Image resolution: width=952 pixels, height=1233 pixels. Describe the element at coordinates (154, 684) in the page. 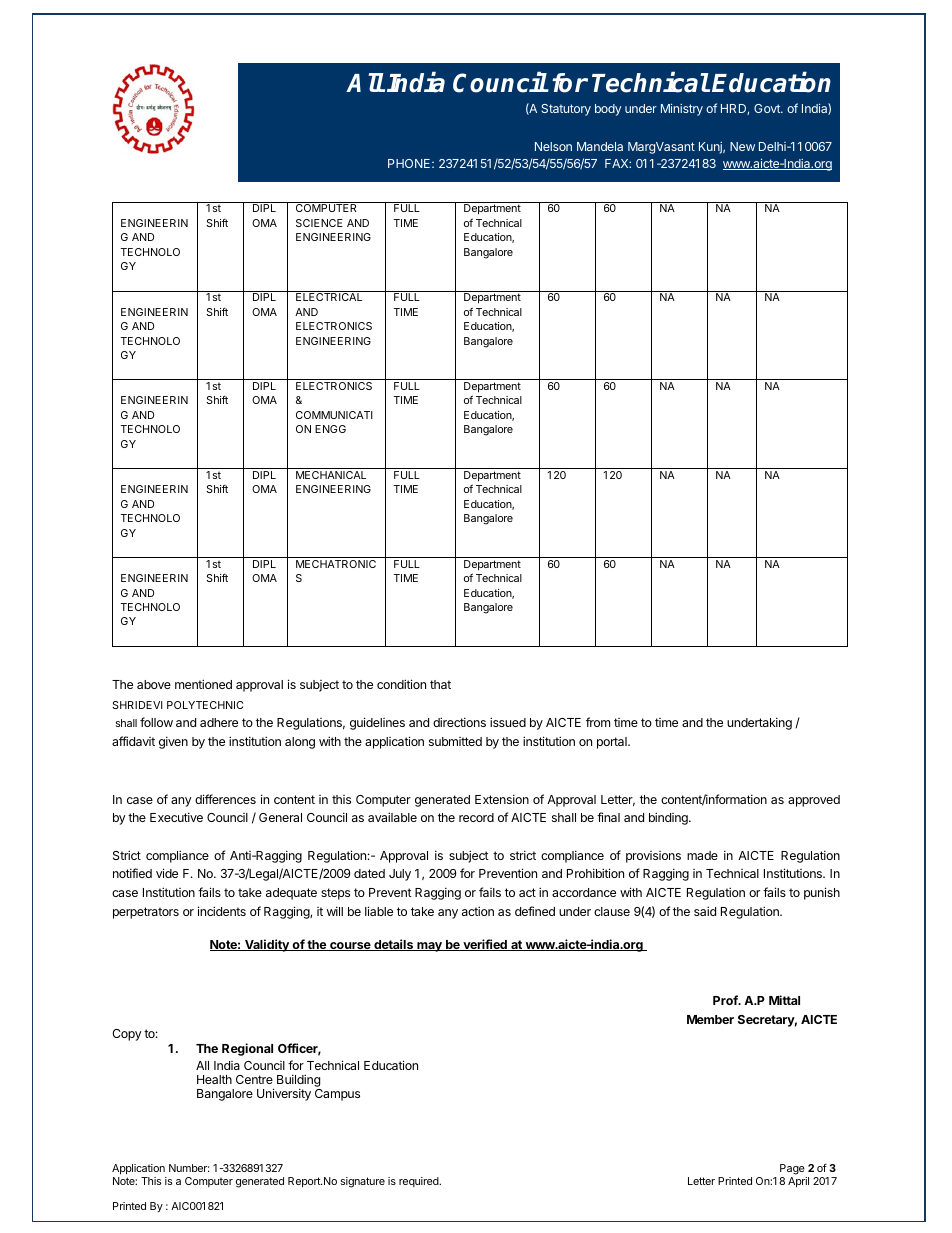

I see `above` at that location.
